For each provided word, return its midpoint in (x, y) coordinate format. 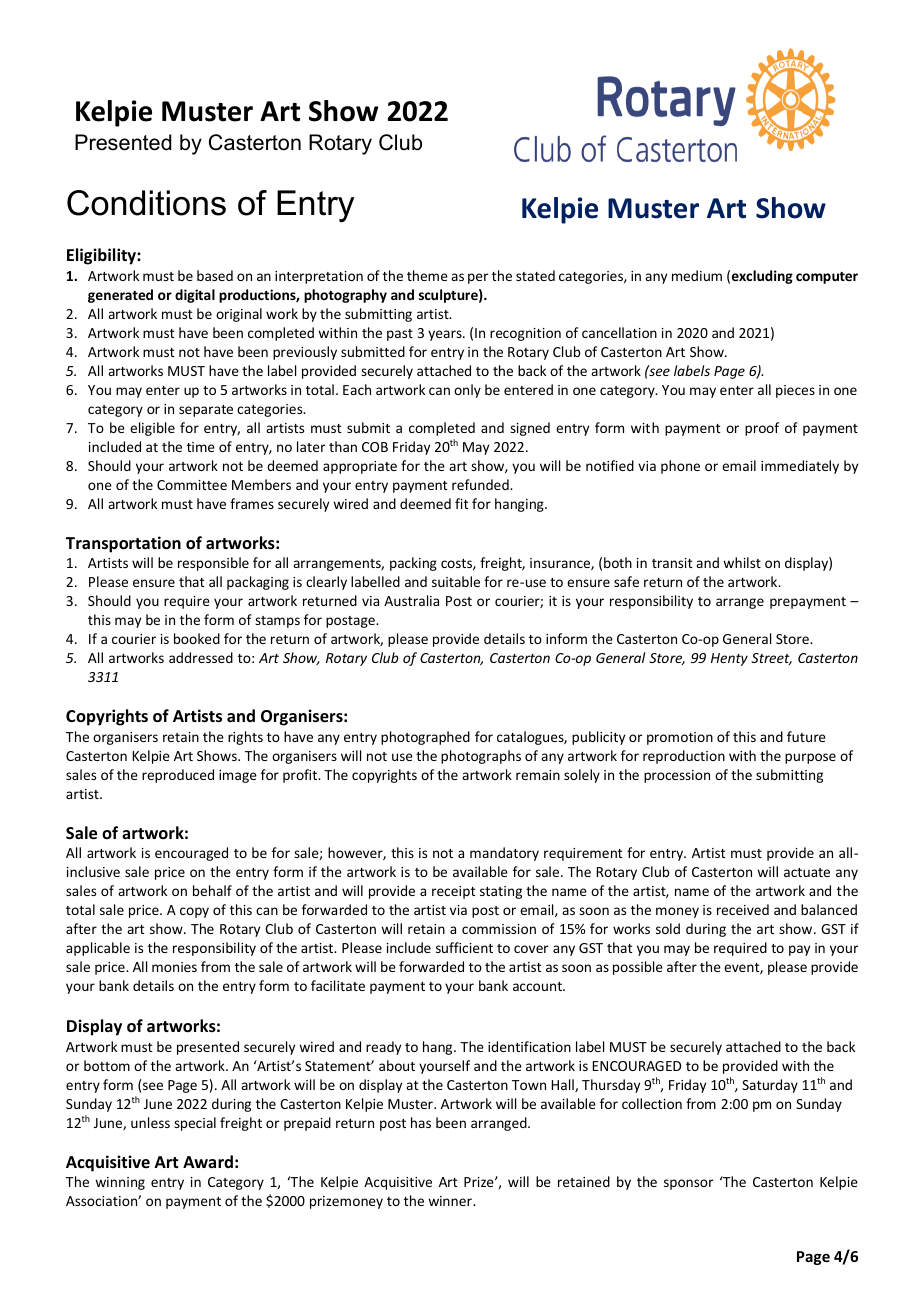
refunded (481, 484)
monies (174, 967)
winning (120, 1183)
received (743, 909)
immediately (800, 467)
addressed (201, 657)
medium (697, 275)
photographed (425, 738)
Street (771, 659)
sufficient (464, 947)
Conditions (146, 203)
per (478, 278)
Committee (192, 485)
